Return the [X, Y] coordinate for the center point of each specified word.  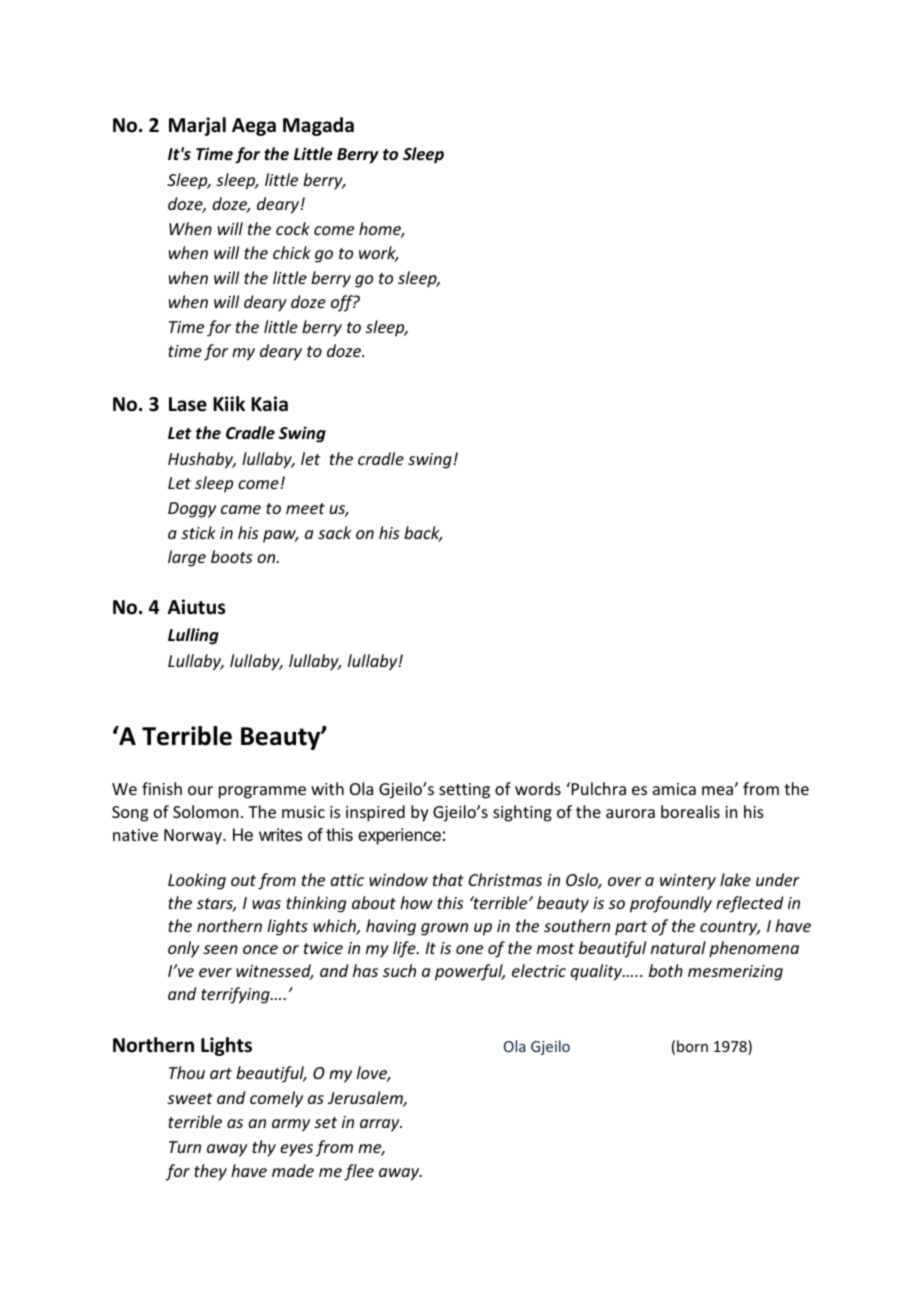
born [692, 1046]
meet [305, 508]
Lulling [193, 636]
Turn [185, 1147]
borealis [690, 811]
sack [334, 532]
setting [464, 791]
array [381, 1125]
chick [292, 252]
